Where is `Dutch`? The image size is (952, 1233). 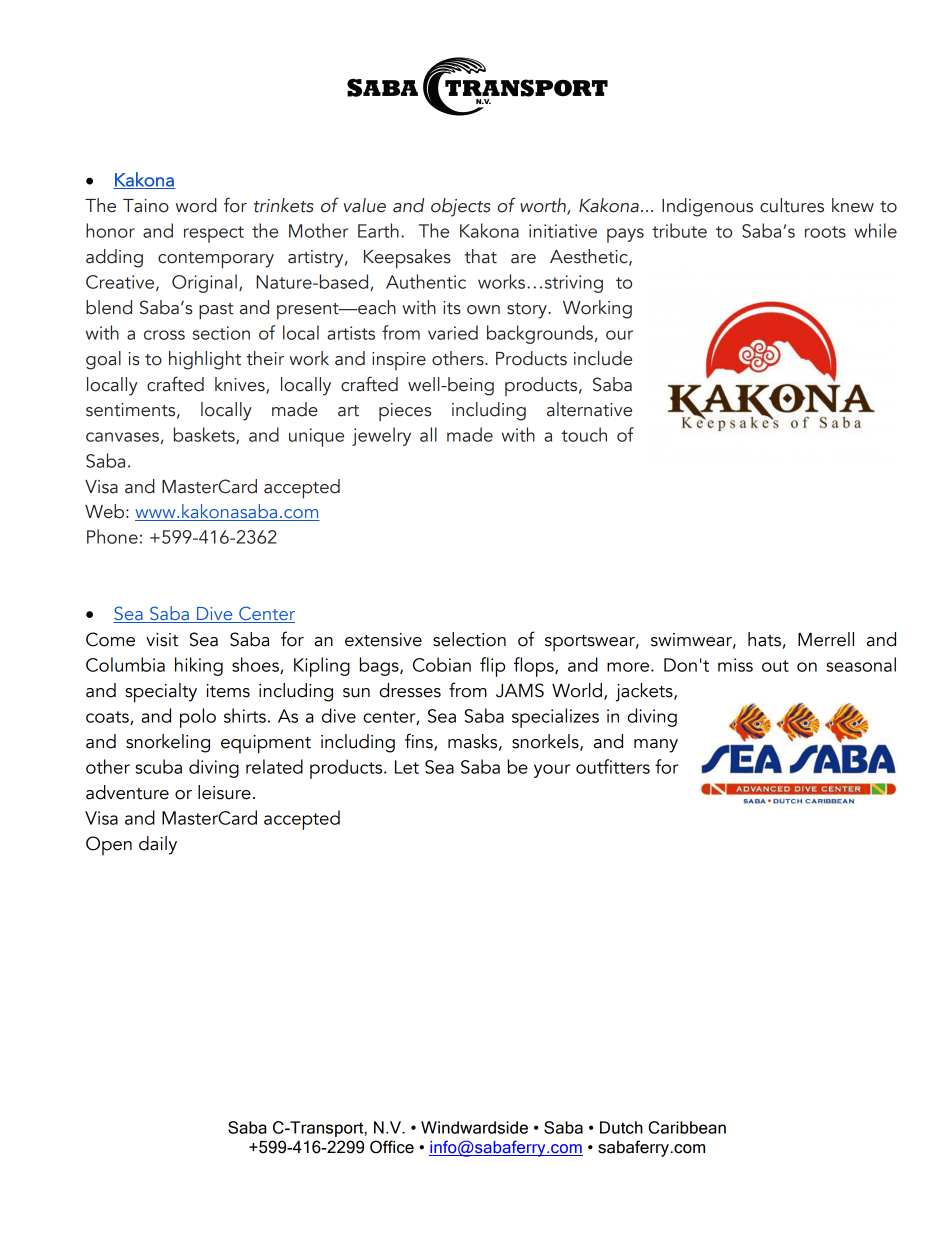
Dutch is located at coordinates (621, 1127).
